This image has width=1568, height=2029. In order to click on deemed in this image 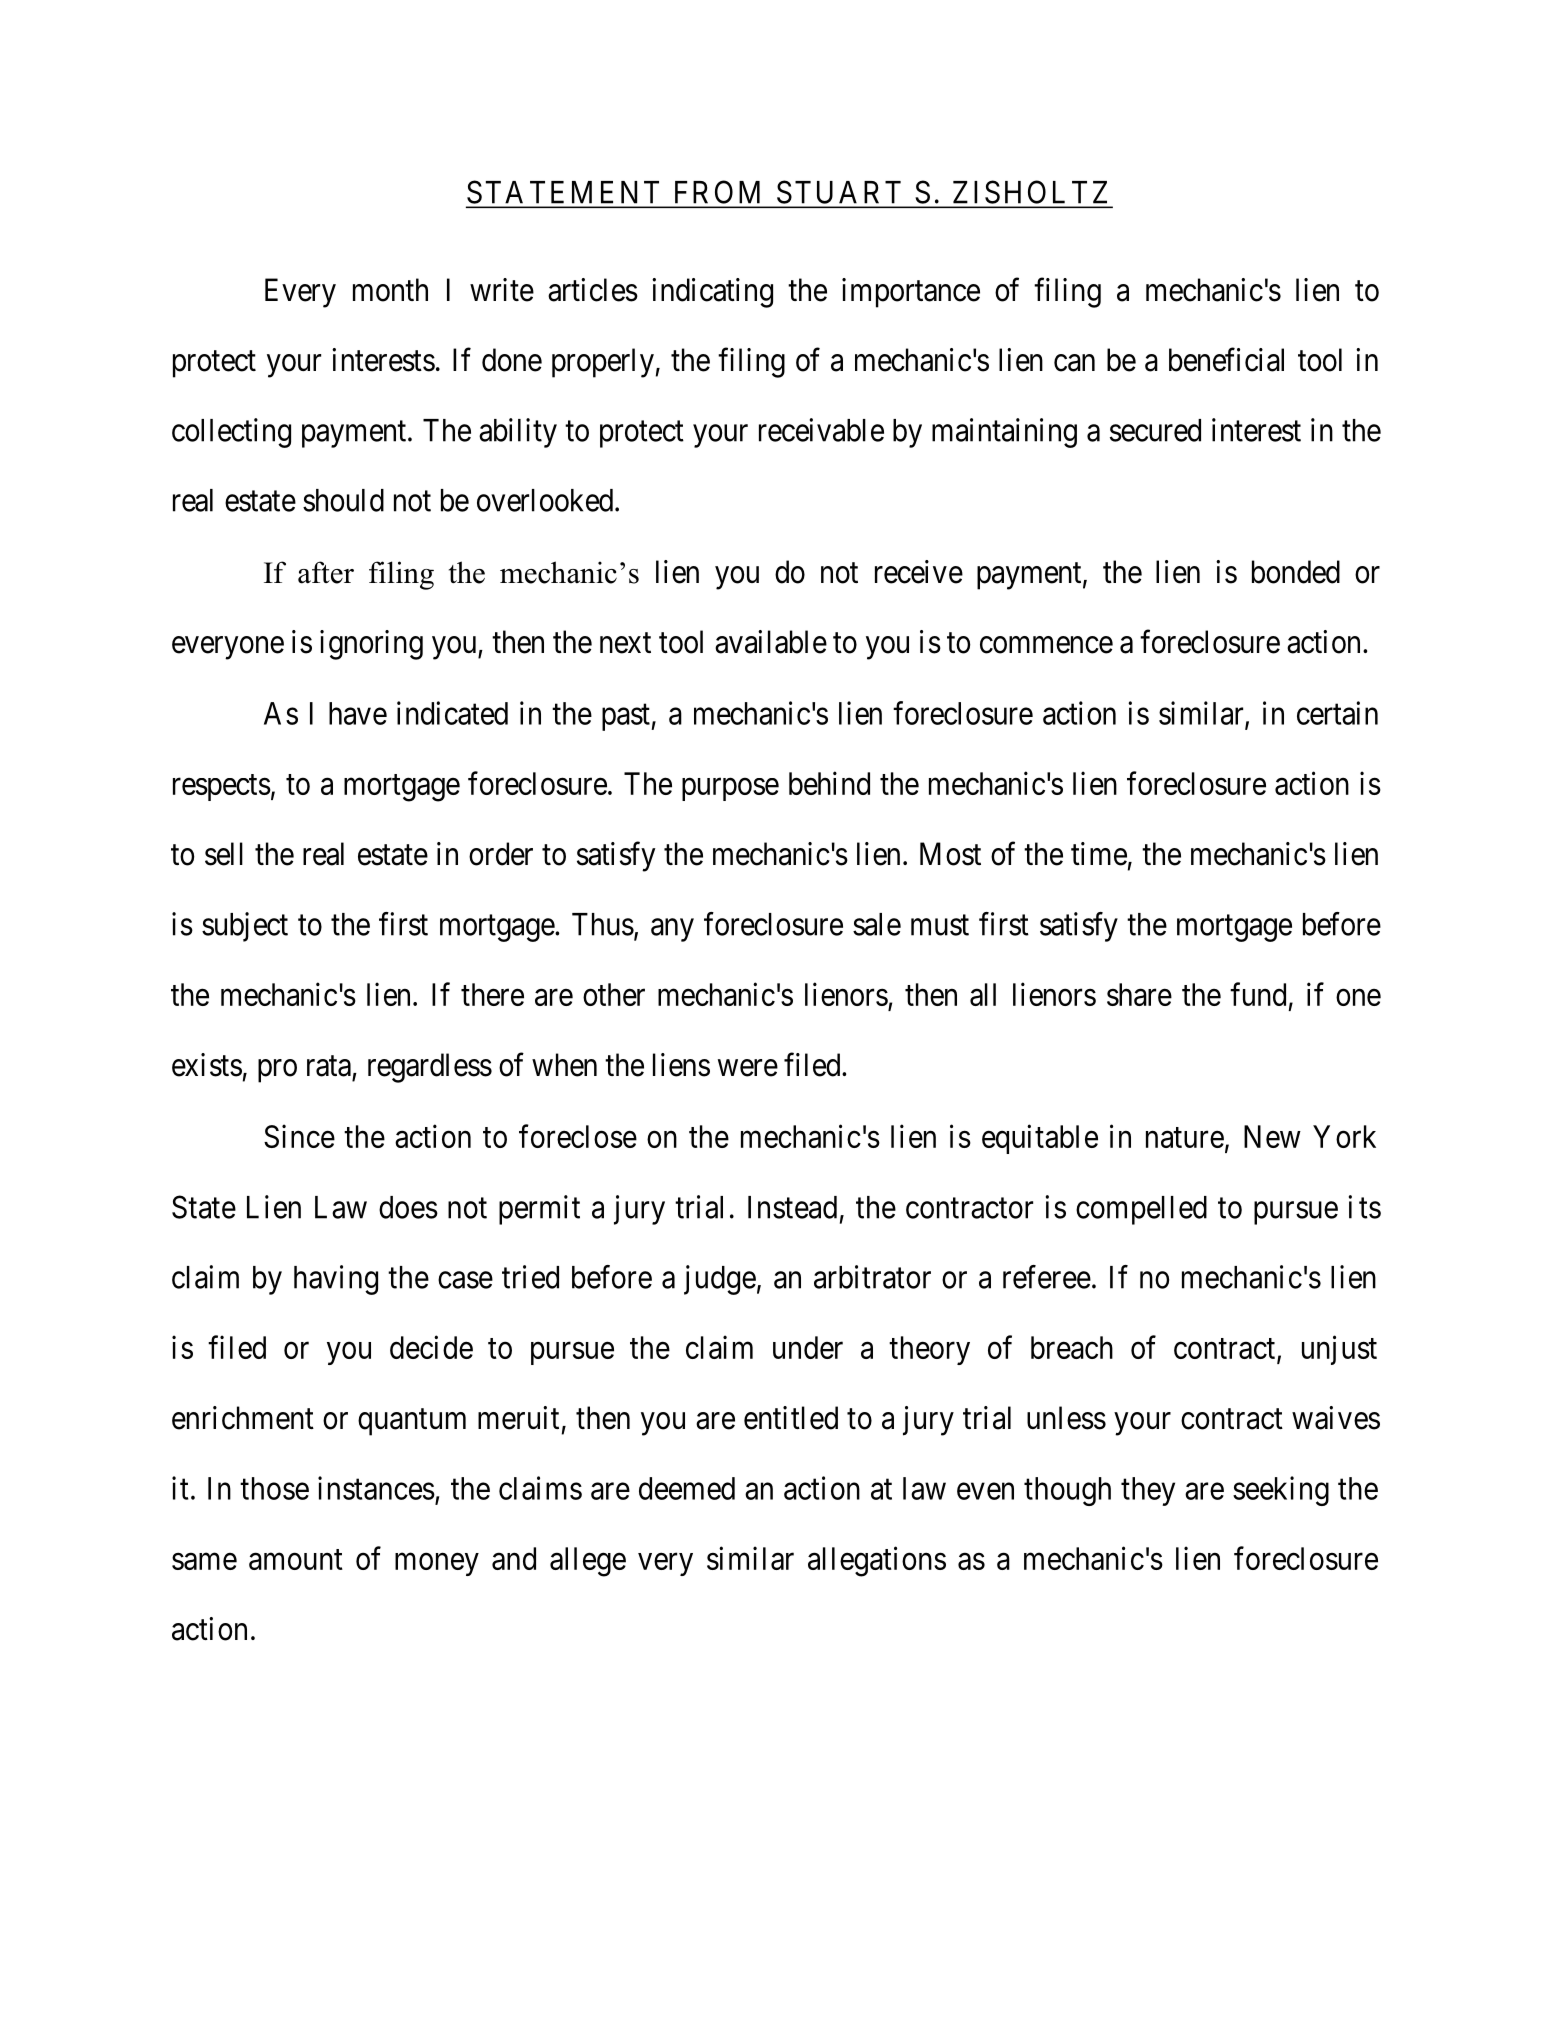, I will do `click(687, 1488)`.
